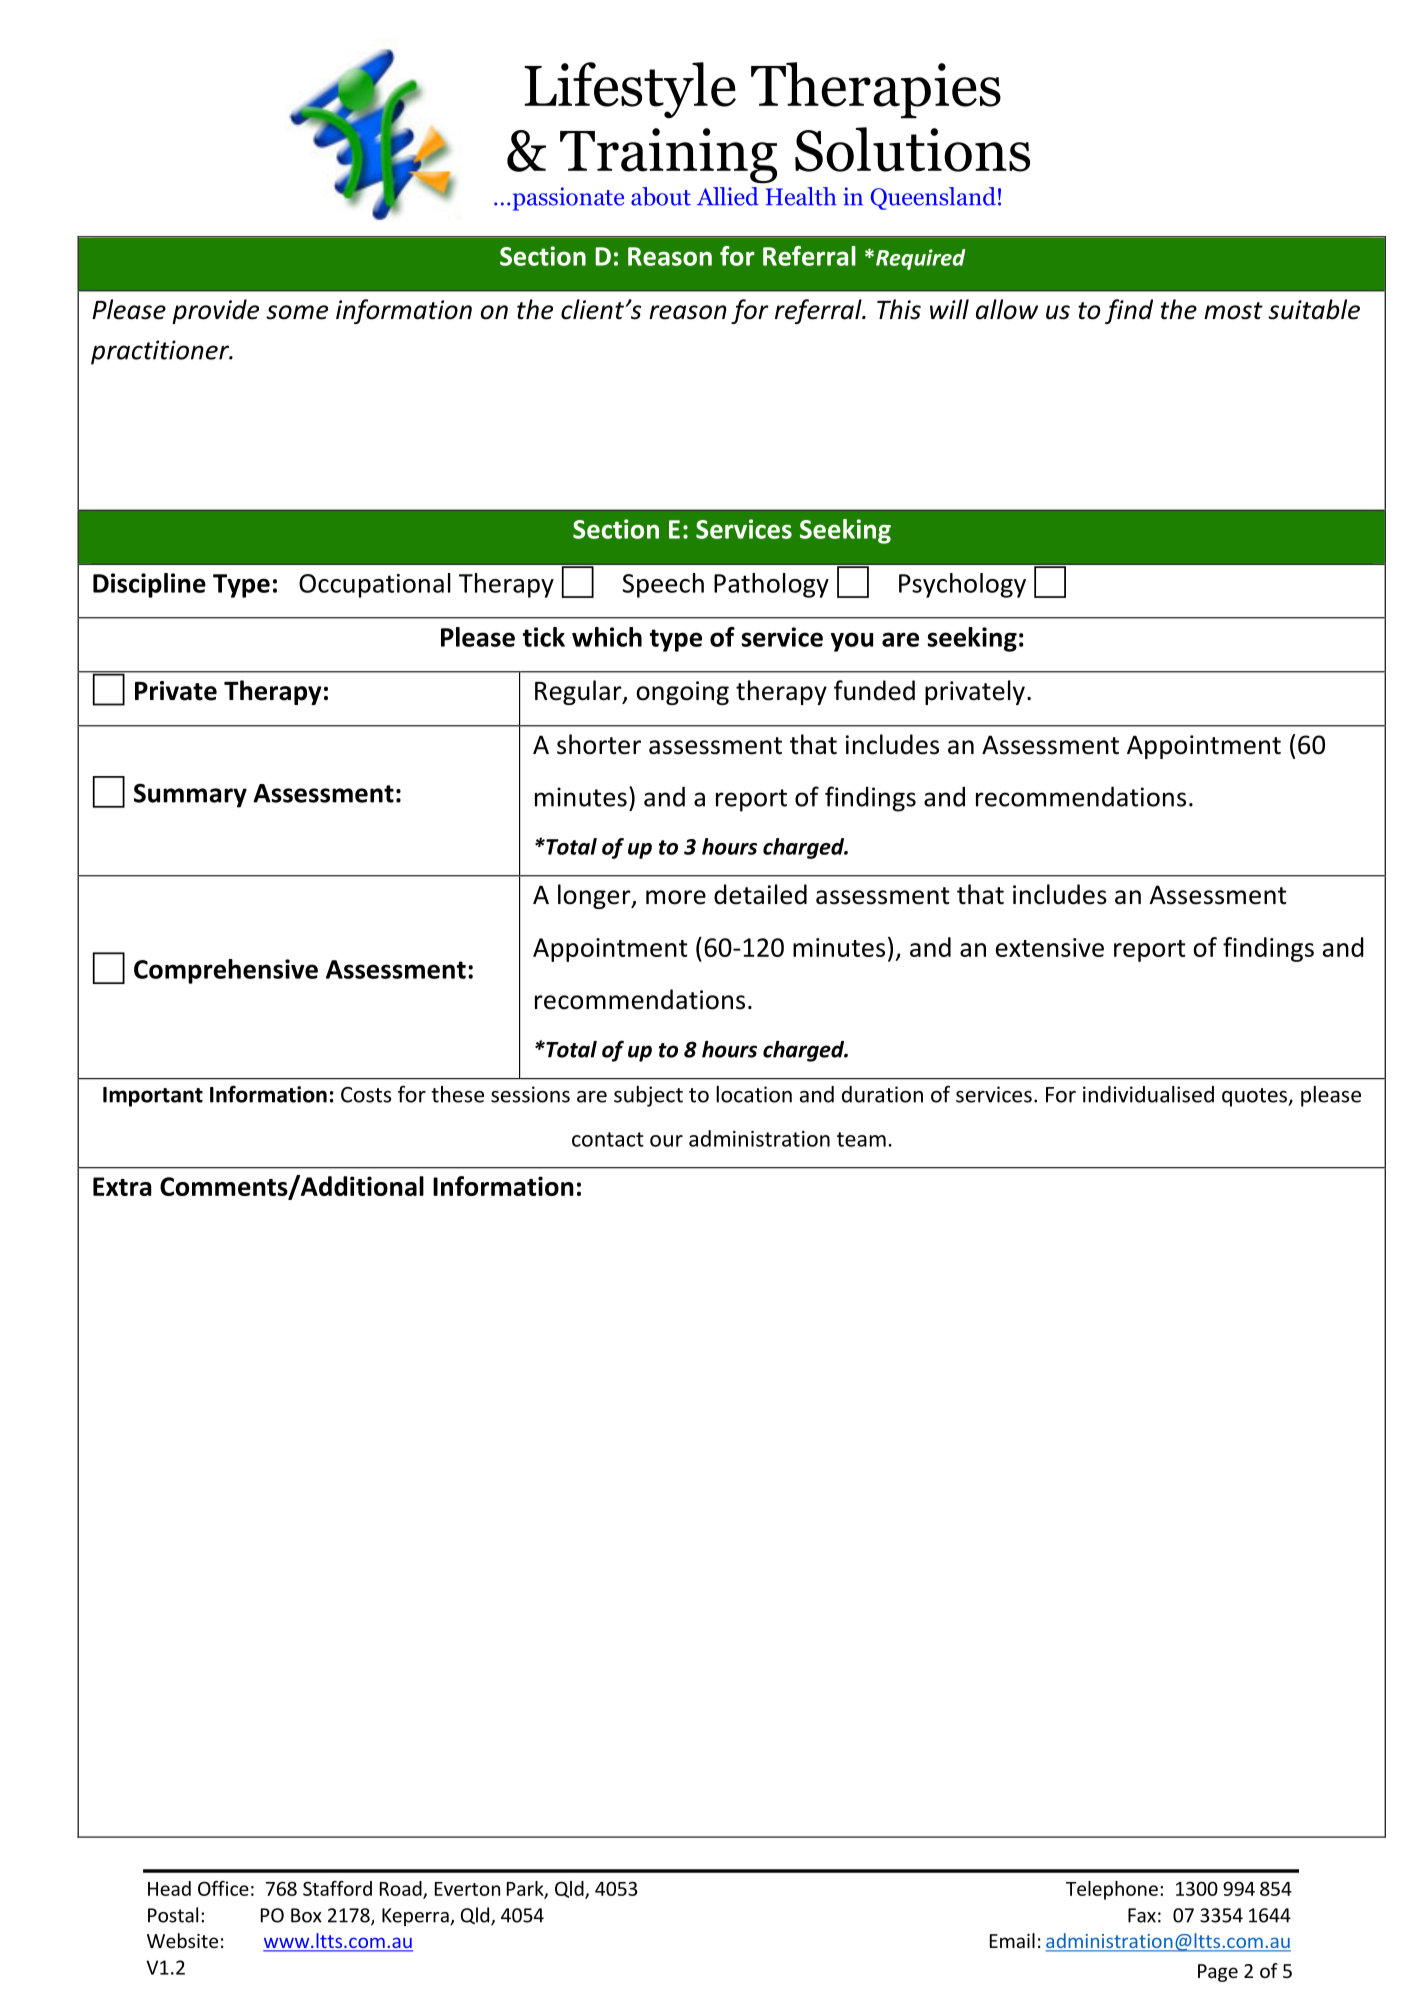 The width and height of the image is (1425, 2016). Describe the element at coordinates (668, 156) in the image. I see `Training` at that location.
